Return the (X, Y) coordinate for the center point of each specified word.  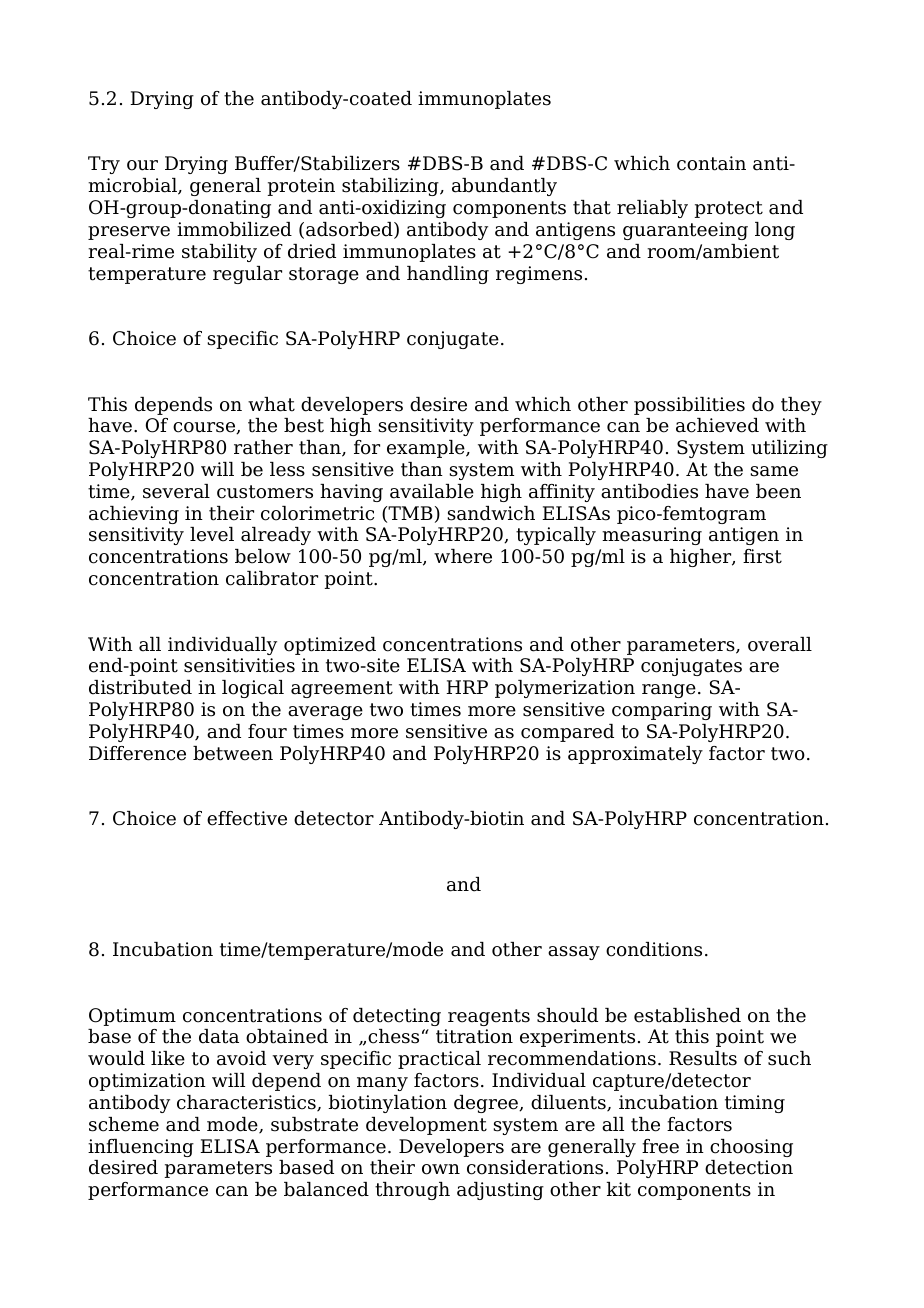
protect (728, 209)
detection (749, 1167)
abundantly (504, 187)
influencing (141, 1148)
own (441, 1169)
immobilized (234, 229)
